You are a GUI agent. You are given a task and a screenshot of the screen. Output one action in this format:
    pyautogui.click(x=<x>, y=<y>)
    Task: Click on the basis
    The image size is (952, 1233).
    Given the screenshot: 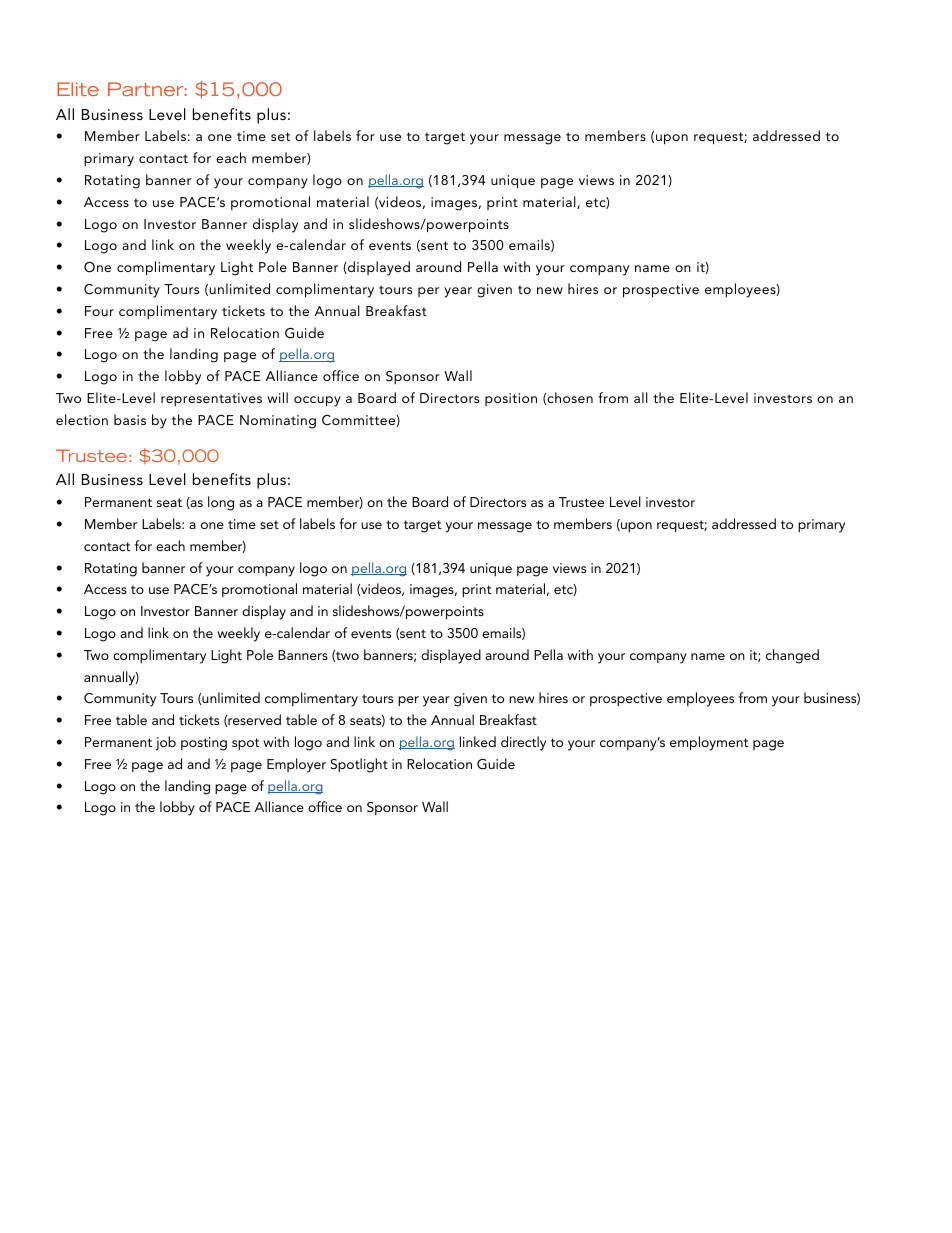 What is the action you would take?
    pyautogui.click(x=130, y=419)
